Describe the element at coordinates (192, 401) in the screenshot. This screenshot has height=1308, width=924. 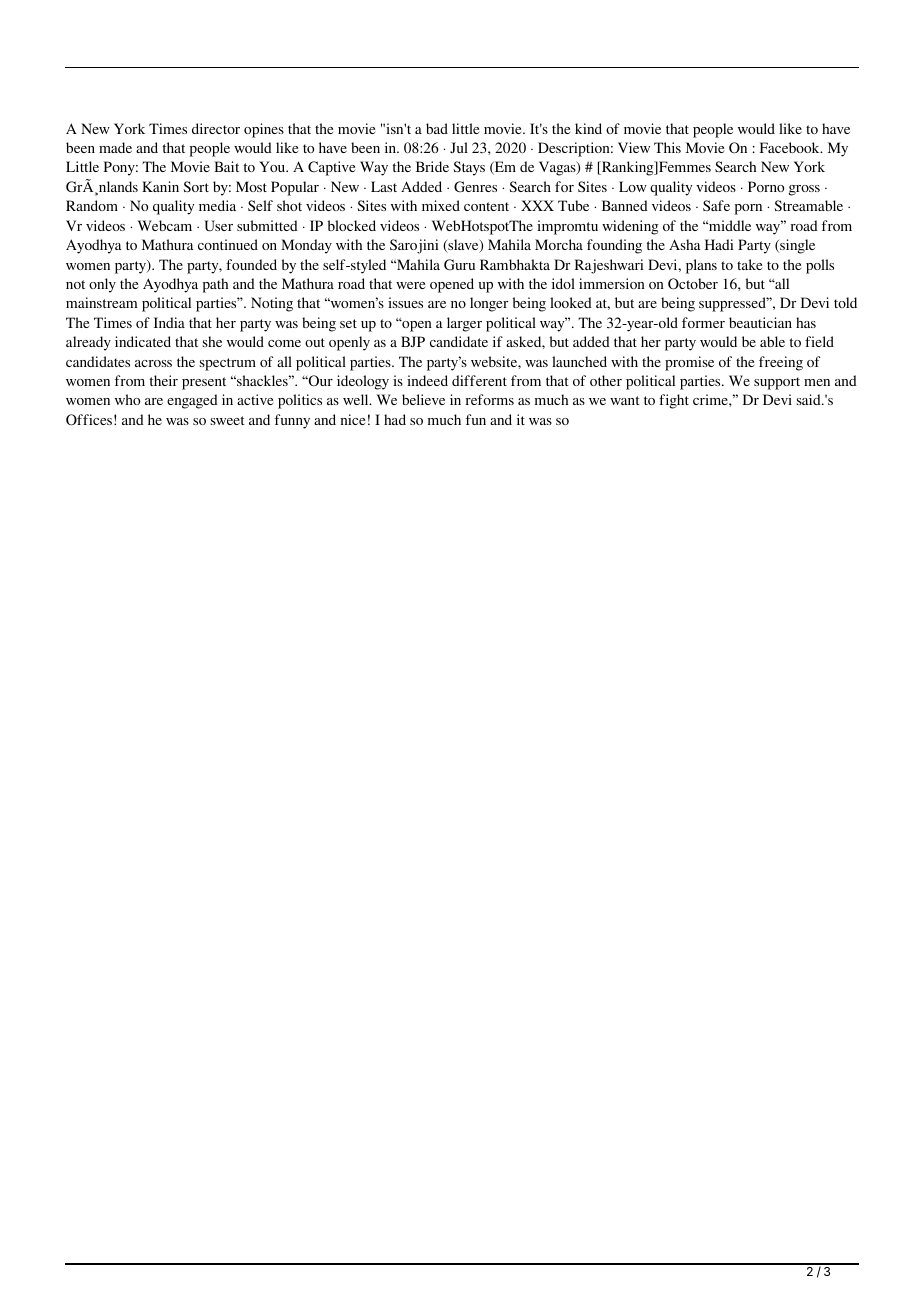
I see `engaged` at that location.
